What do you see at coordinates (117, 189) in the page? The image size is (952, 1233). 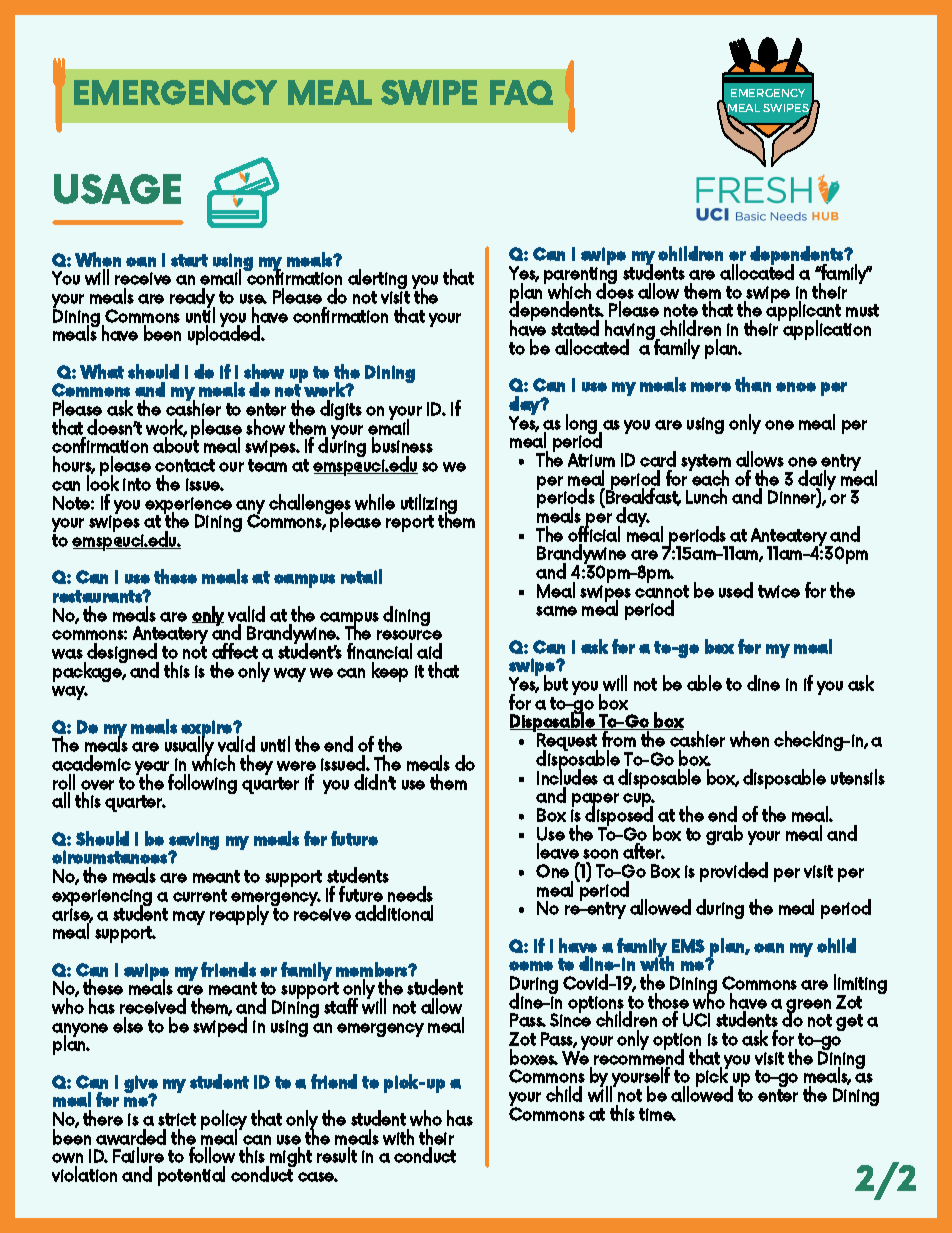 I see `USAGE` at bounding box center [117, 189].
